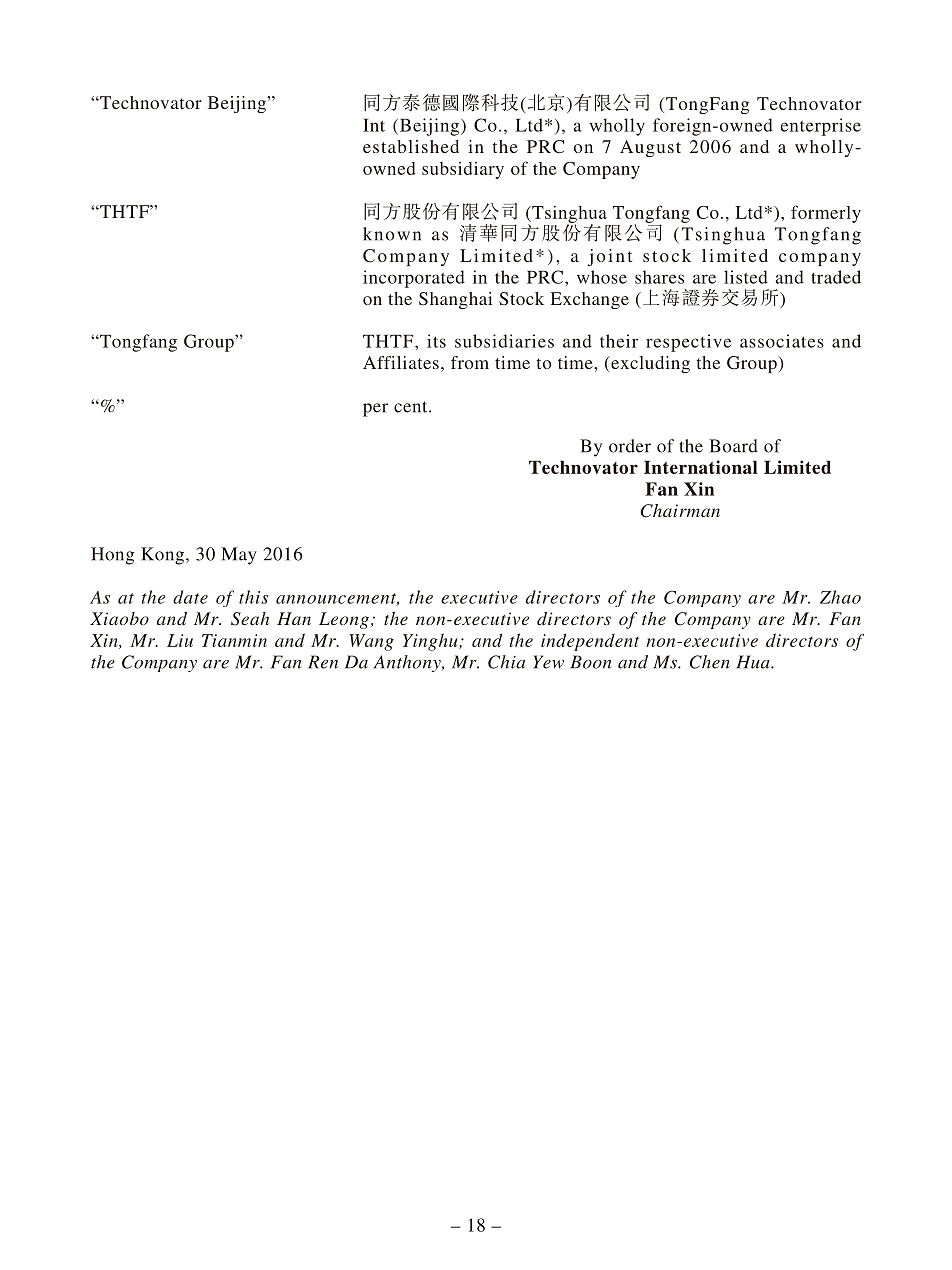 The width and height of the page is (952, 1270). What do you see at coordinates (392, 234) in the page?
I see `known` at bounding box center [392, 234].
